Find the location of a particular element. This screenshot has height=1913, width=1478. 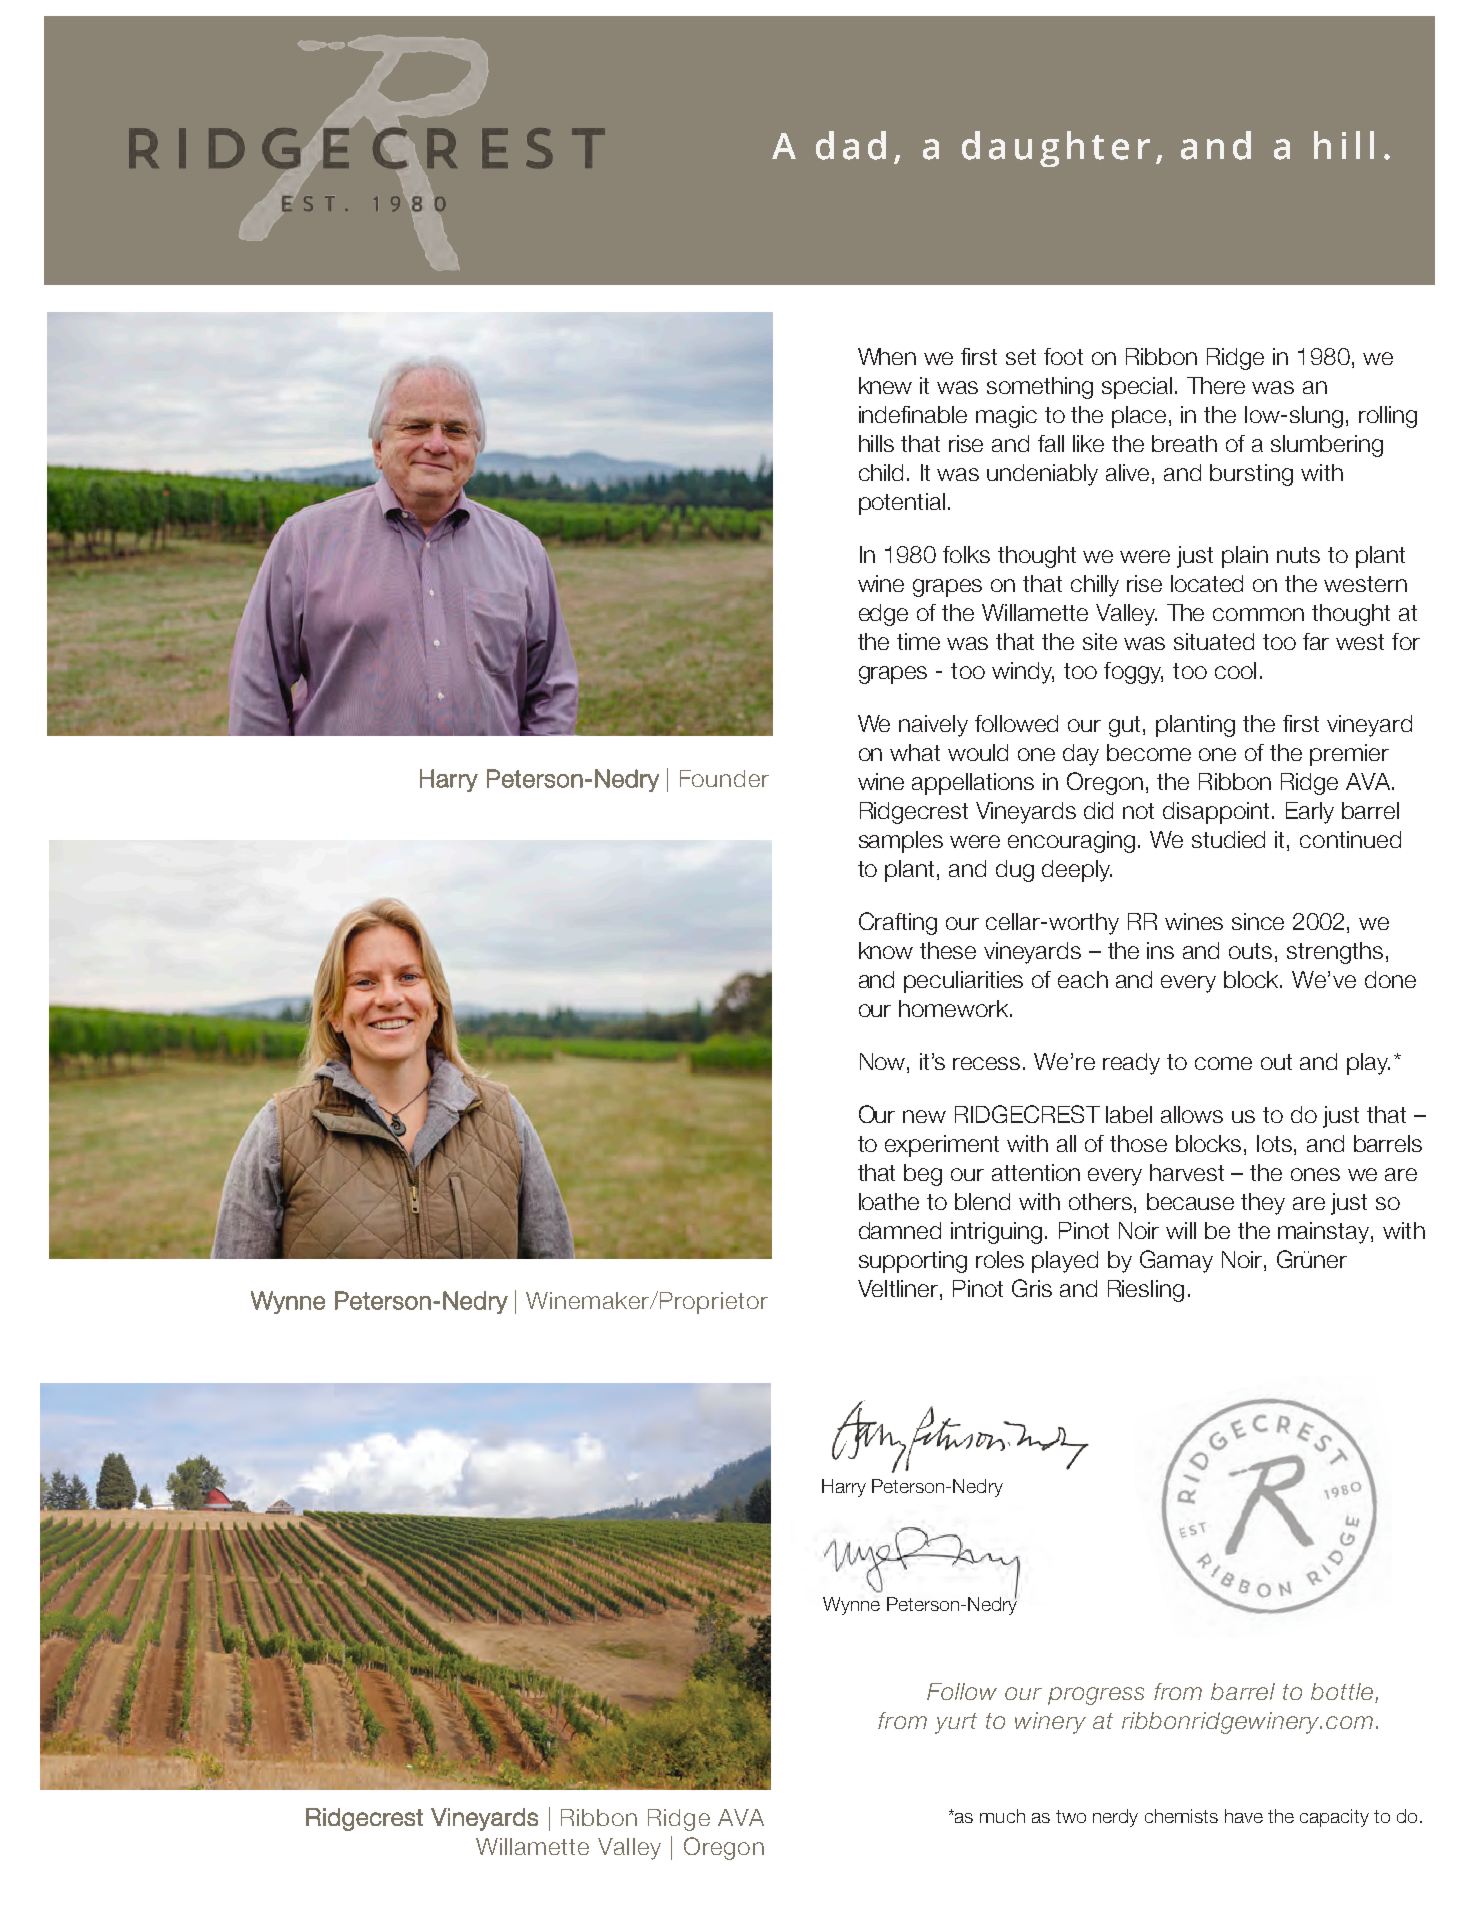

yurt is located at coordinates (956, 1723).
